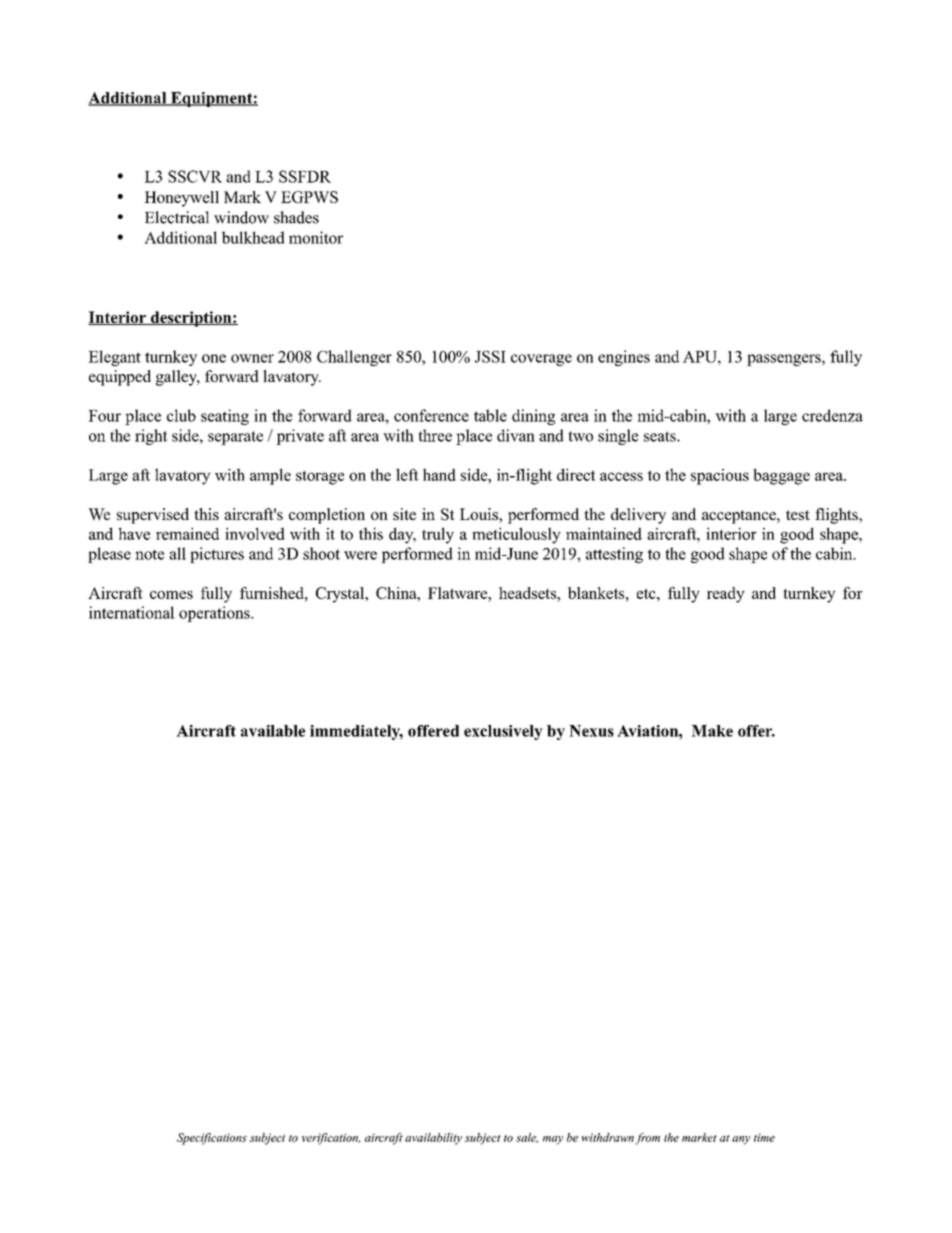 The width and height of the screenshot is (952, 1233). I want to click on engines, so click(624, 358).
